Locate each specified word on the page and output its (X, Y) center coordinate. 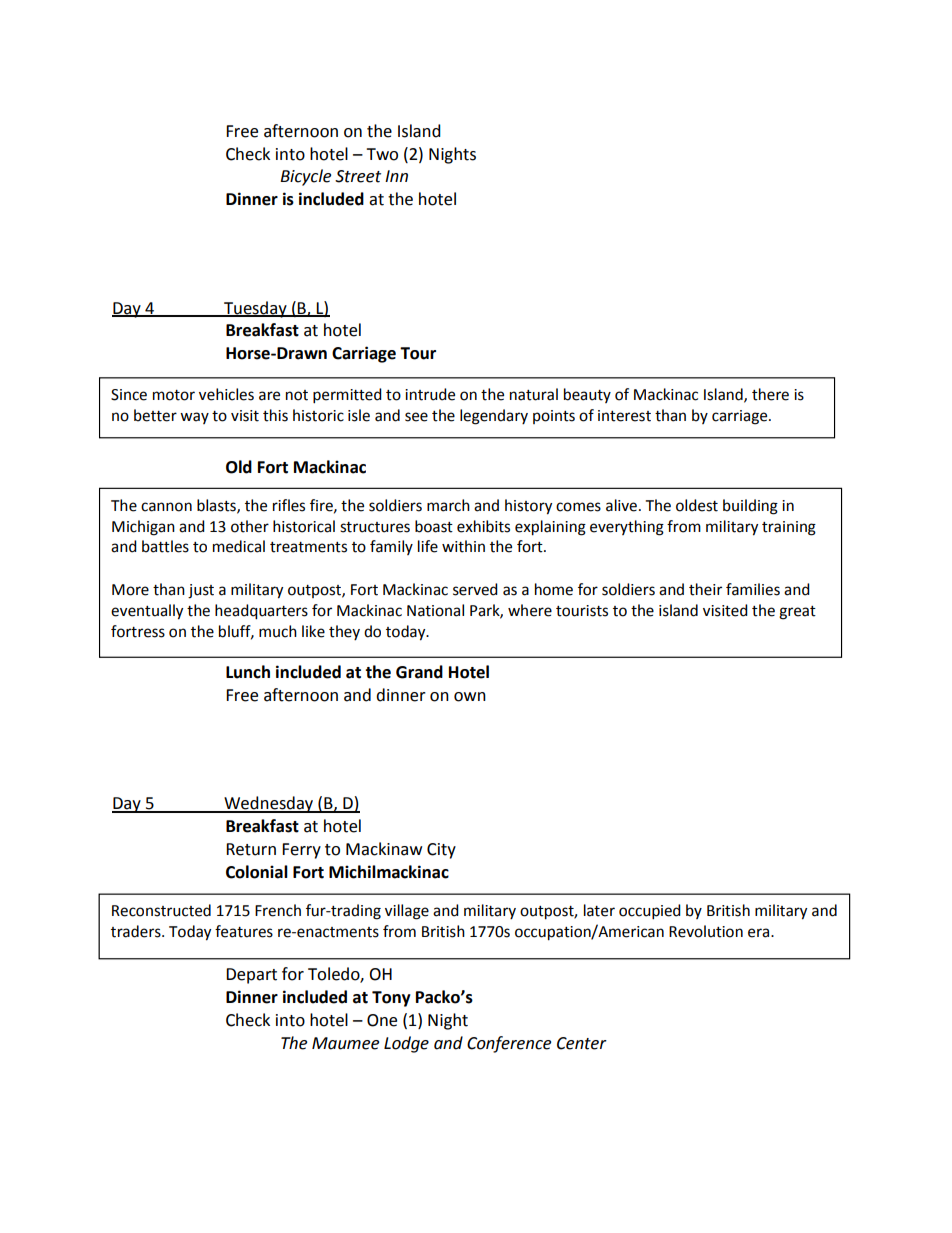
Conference (509, 1044)
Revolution (706, 931)
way (194, 418)
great (797, 613)
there (770, 394)
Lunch (248, 672)
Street (358, 176)
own (470, 697)
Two (382, 154)
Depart (251, 976)
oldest (697, 505)
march (448, 505)
